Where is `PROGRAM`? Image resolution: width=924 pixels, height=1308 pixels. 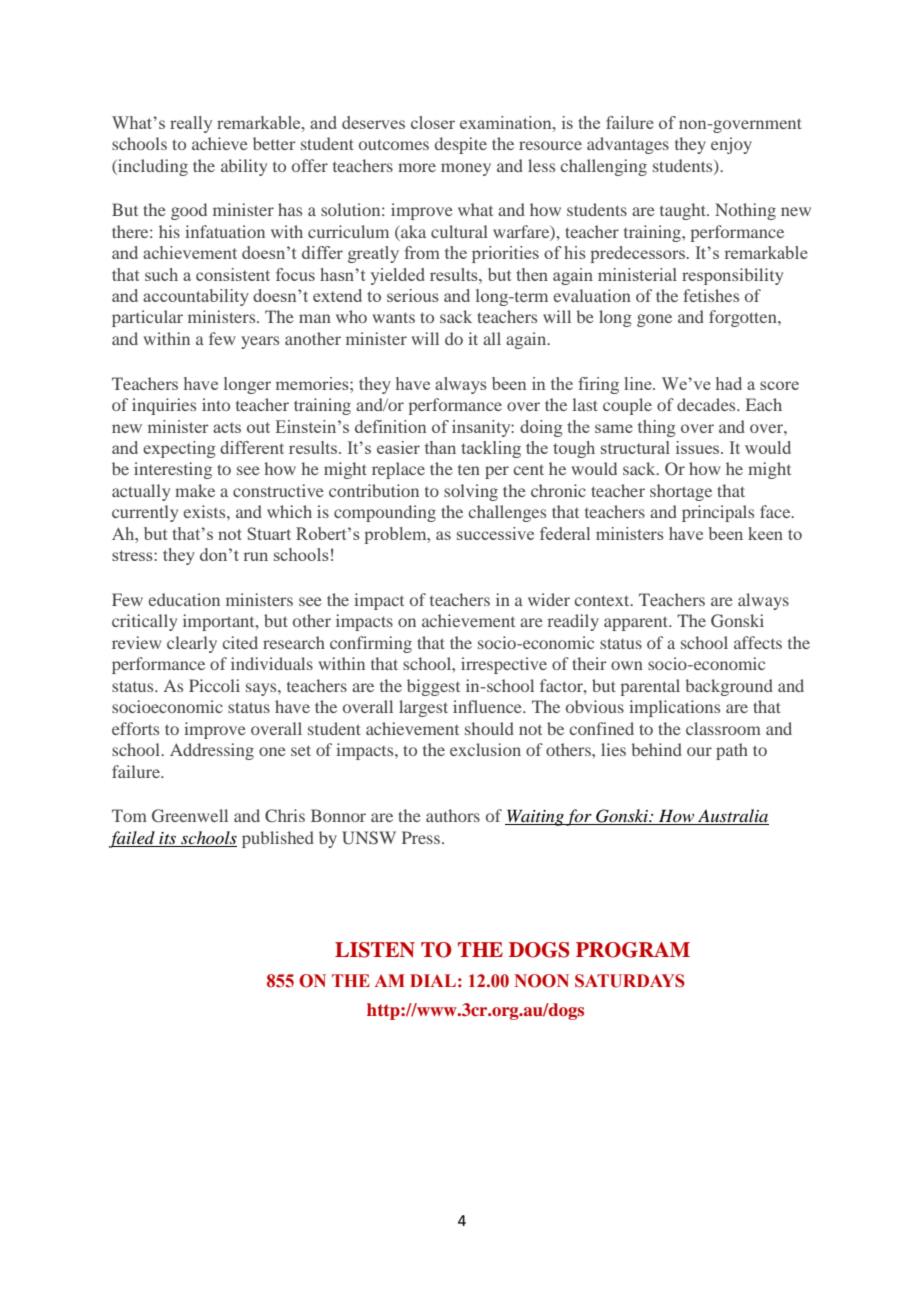
PROGRAM is located at coordinates (633, 950).
